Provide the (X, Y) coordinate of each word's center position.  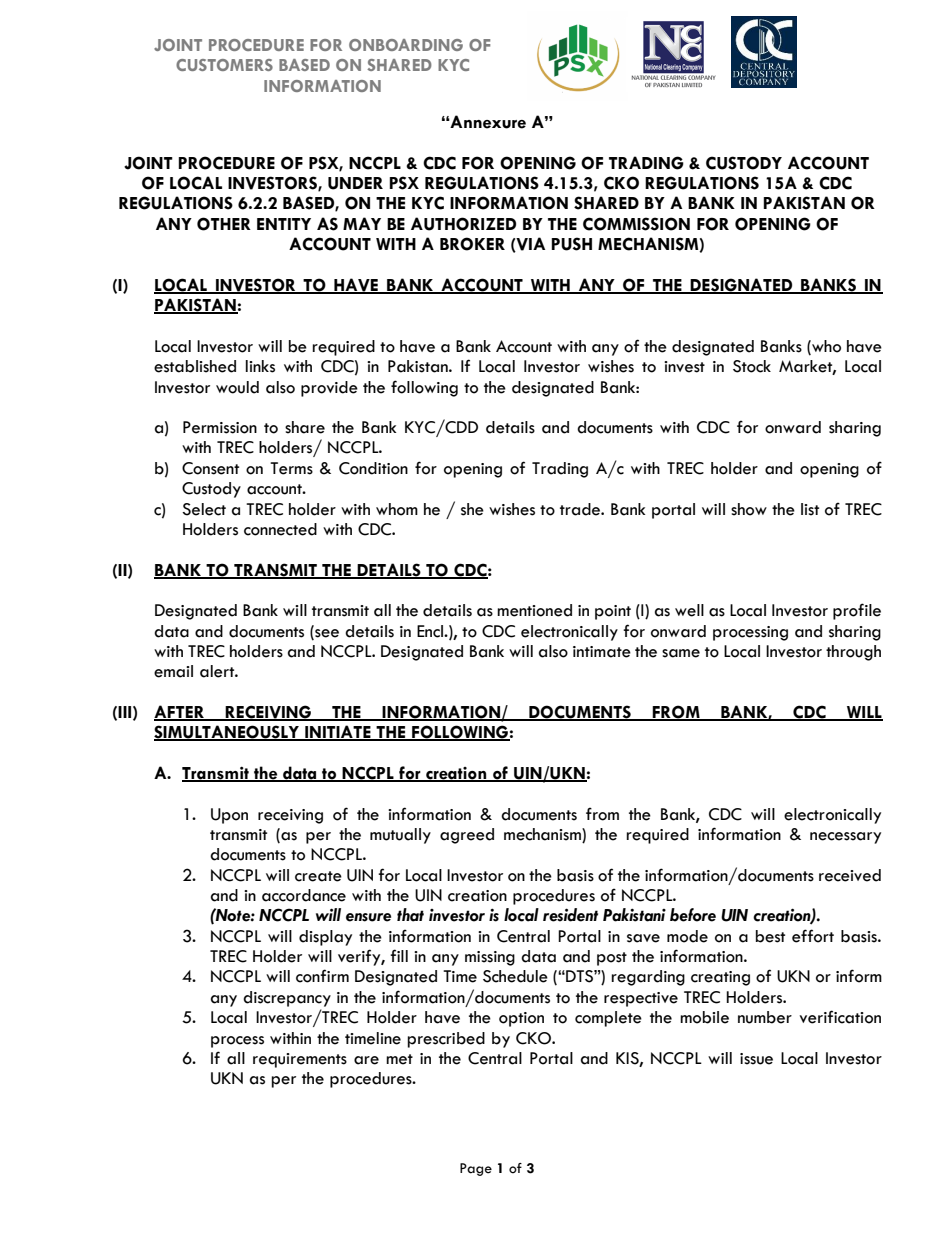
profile (857, 611)
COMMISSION (636, 224)
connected (280, 529)
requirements (300, 1060)
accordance (304, 895)
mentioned (534, 610)
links (260, 366)
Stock (752, 366)
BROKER (472, 244)
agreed (467, 836)
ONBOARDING (406, 45)
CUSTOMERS (224, 65)
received (850, 875)
